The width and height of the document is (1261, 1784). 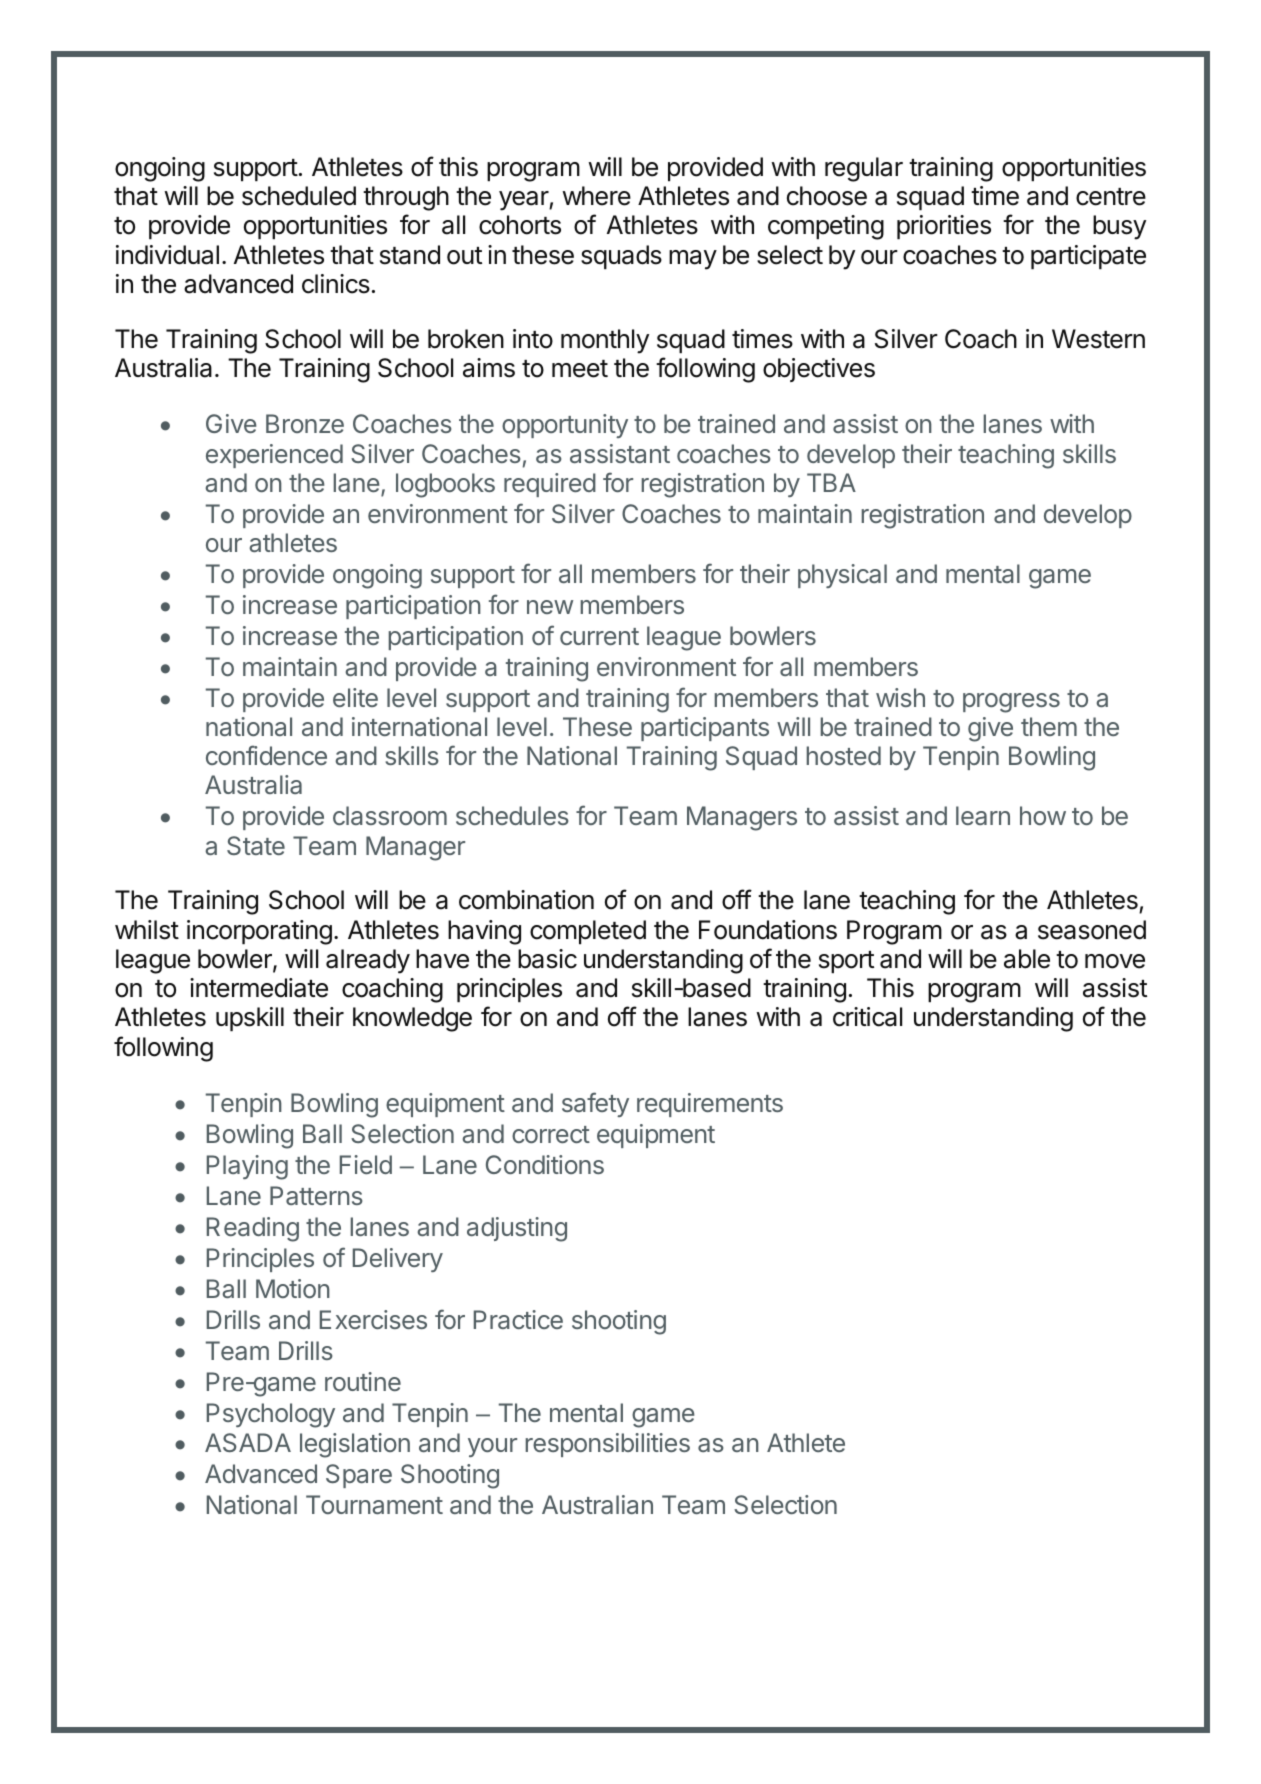 What do you see at coordinates (944, 227) in the document?
I see `priorities` at bounding box center [944, 227].
